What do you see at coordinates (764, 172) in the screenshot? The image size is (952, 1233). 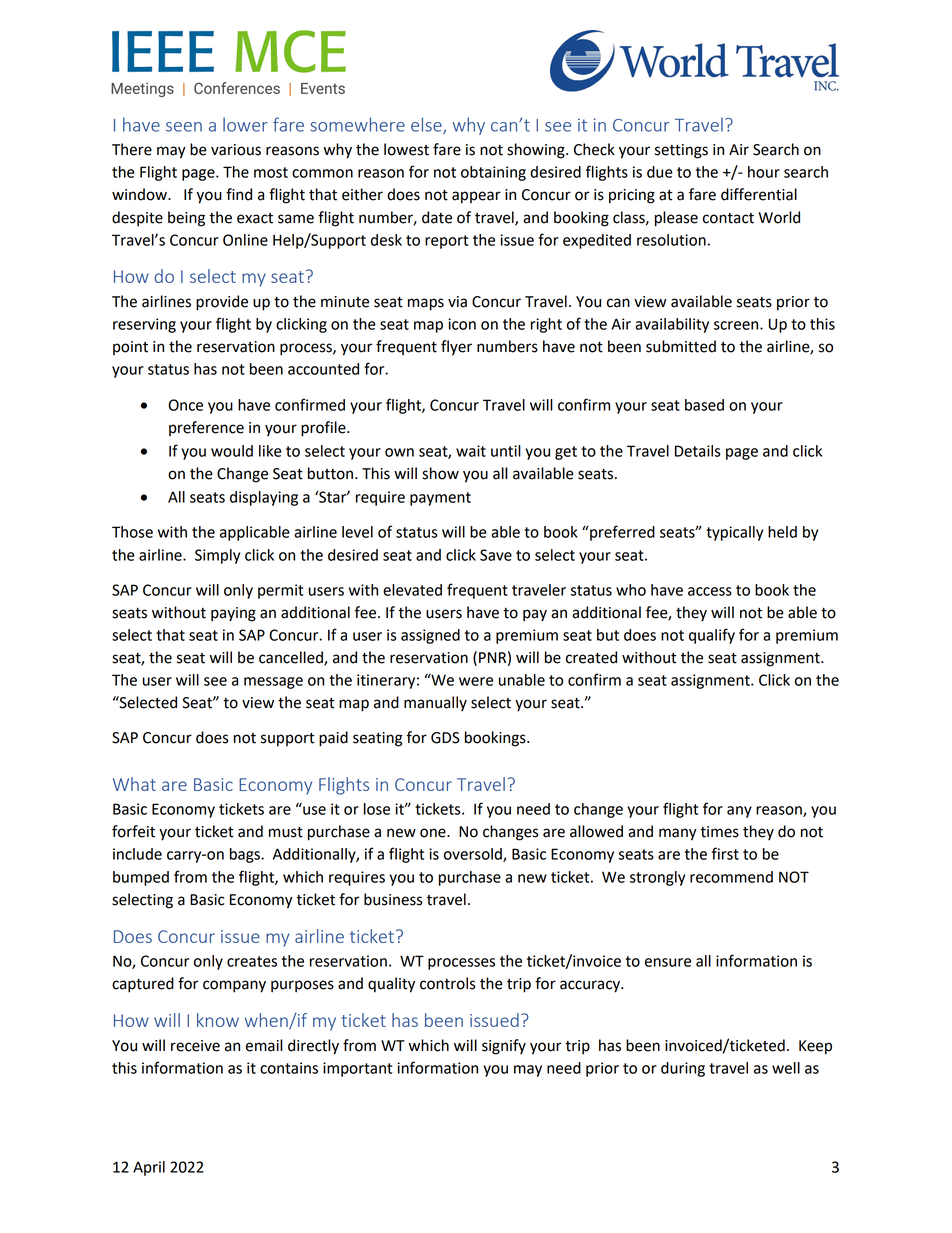 I see `hour` at bounding box center [764, 172].
